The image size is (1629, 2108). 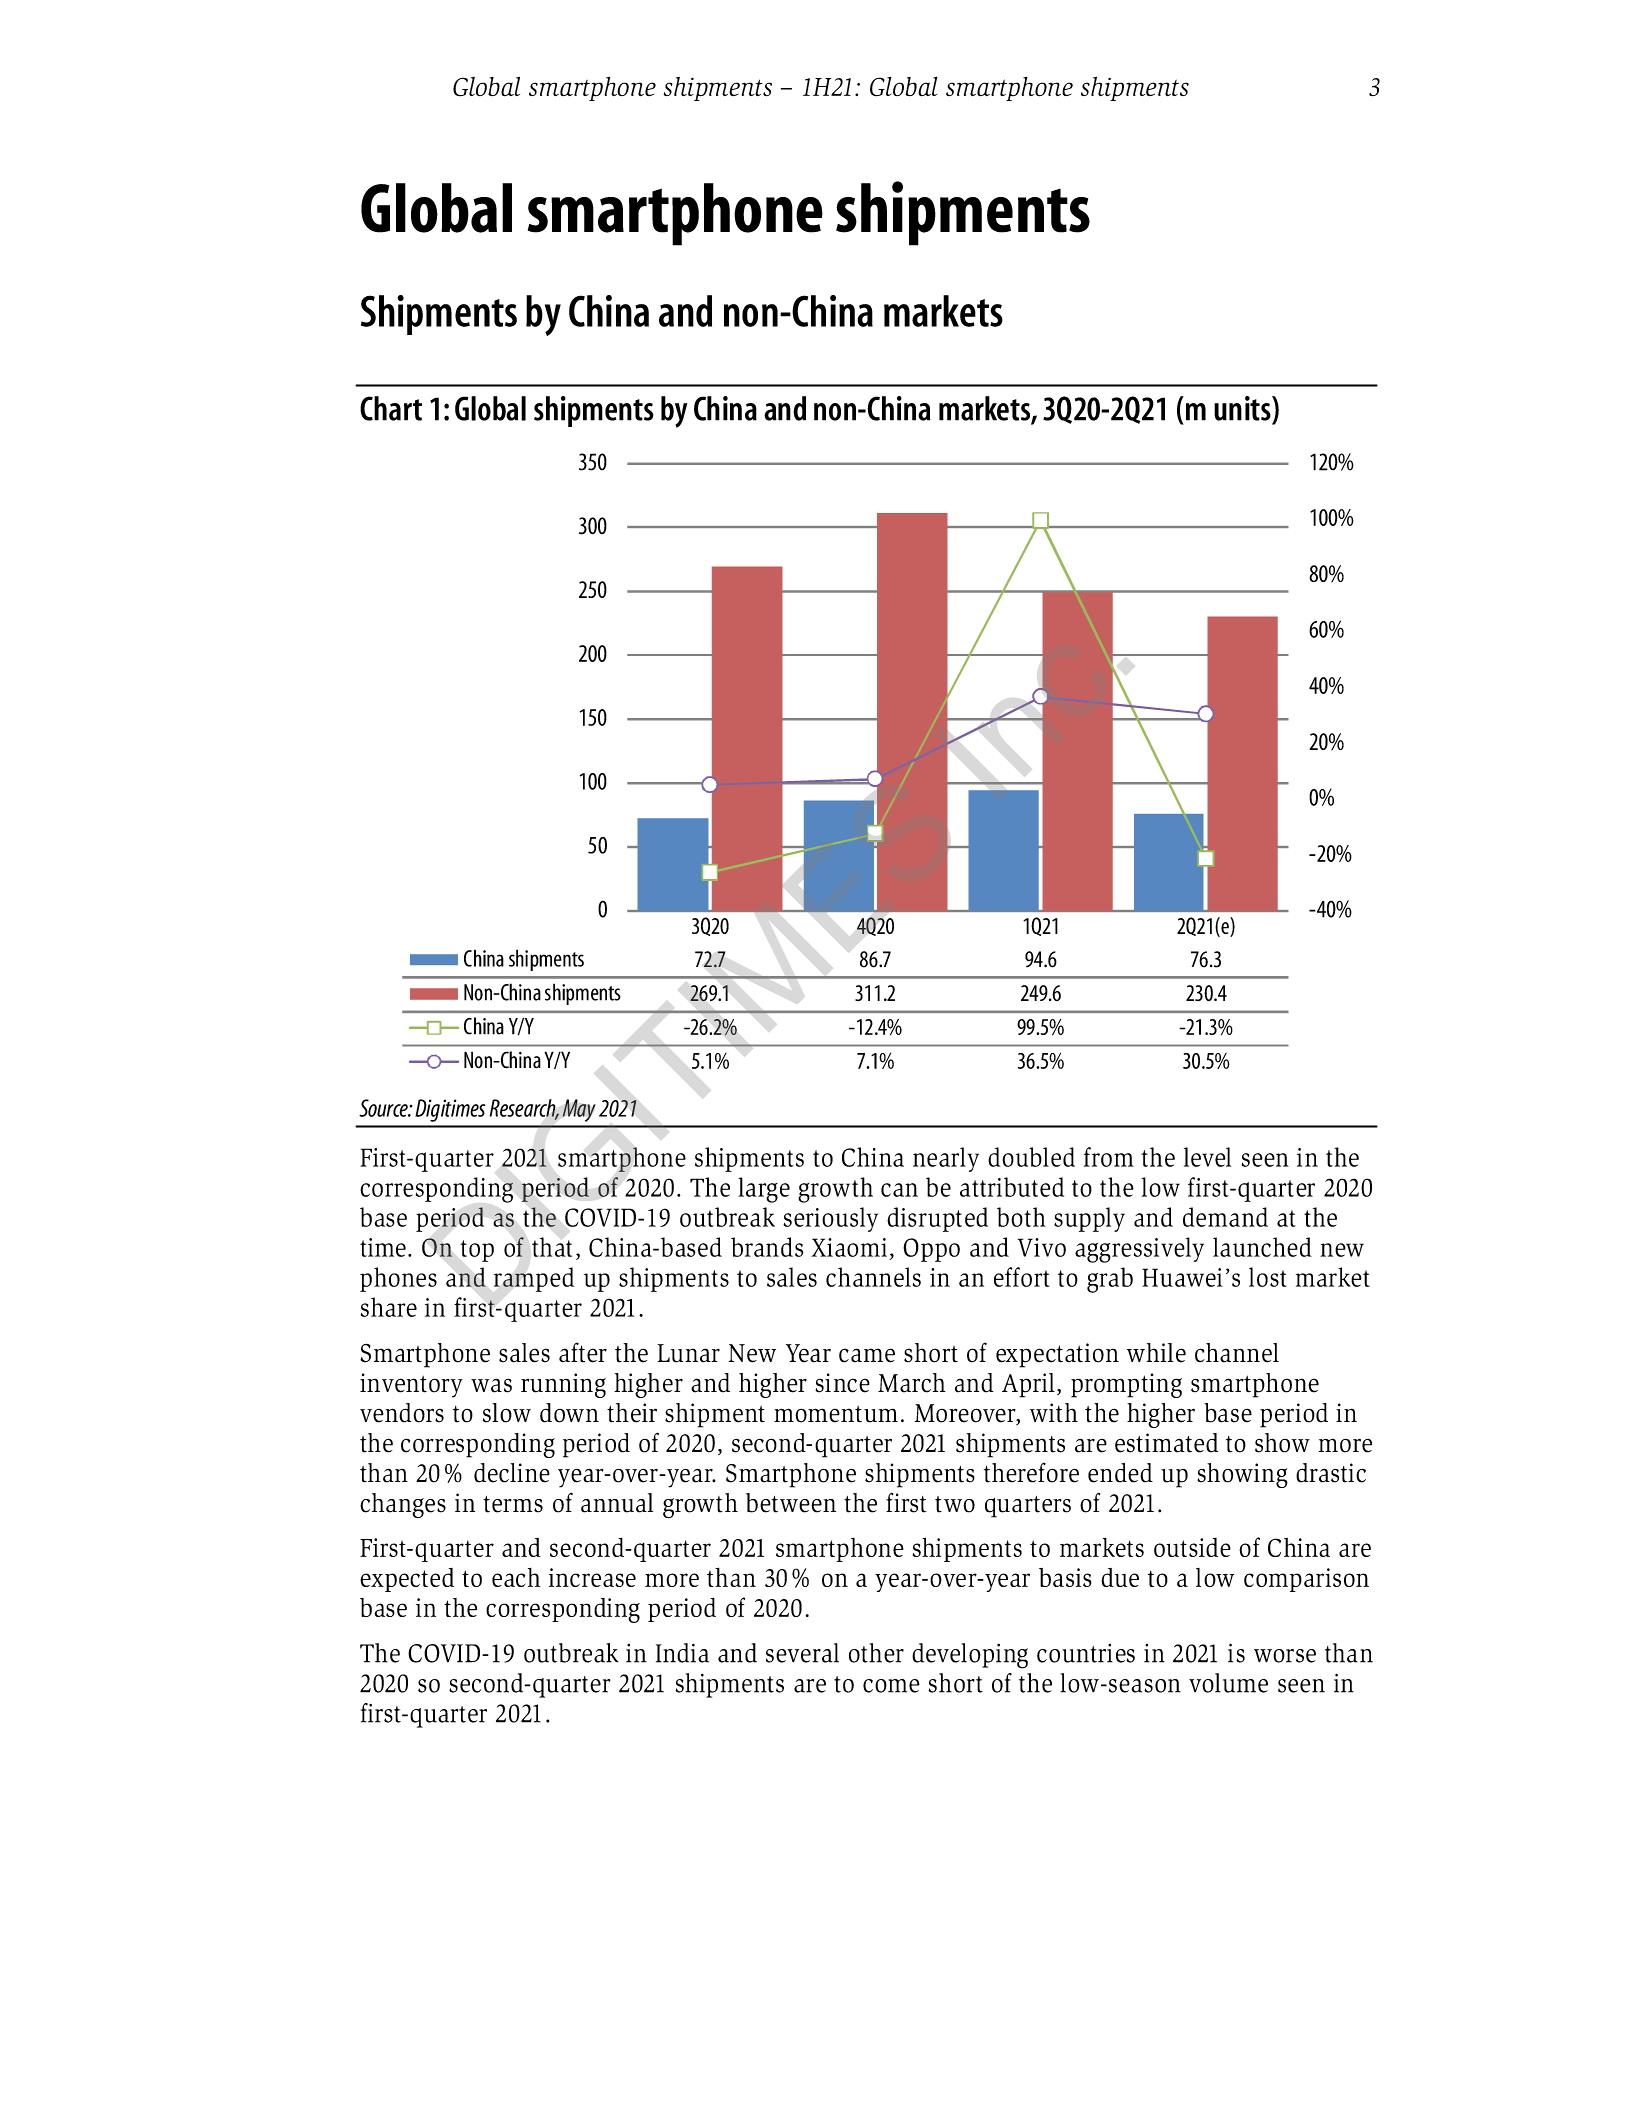 What do you see at coordinates (384, 1108) in the screenshot?
I see `Source` at bounding box center [384, 1108].
